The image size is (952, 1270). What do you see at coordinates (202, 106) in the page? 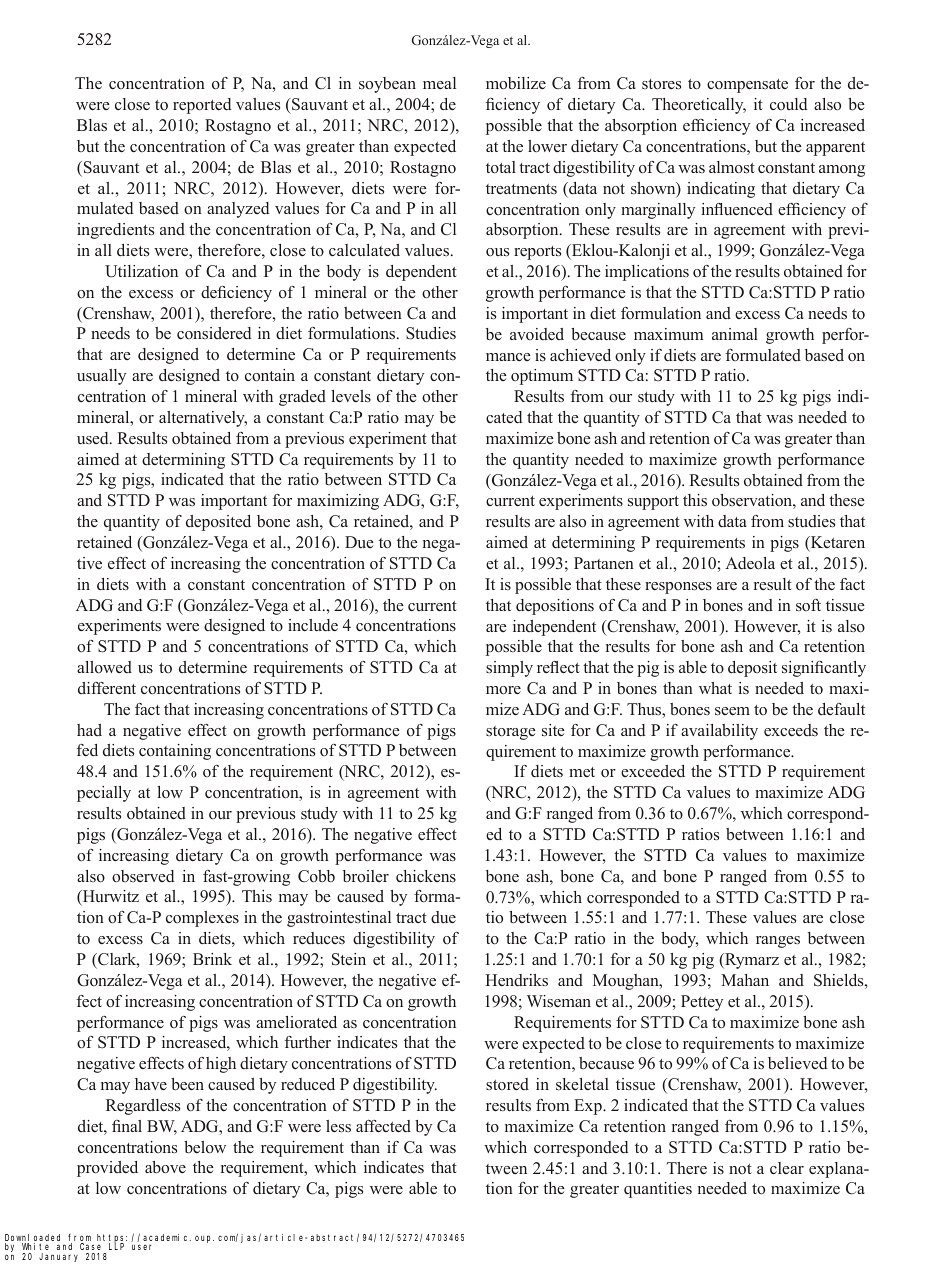
I see `reported` at bounding box center [202, 106].
